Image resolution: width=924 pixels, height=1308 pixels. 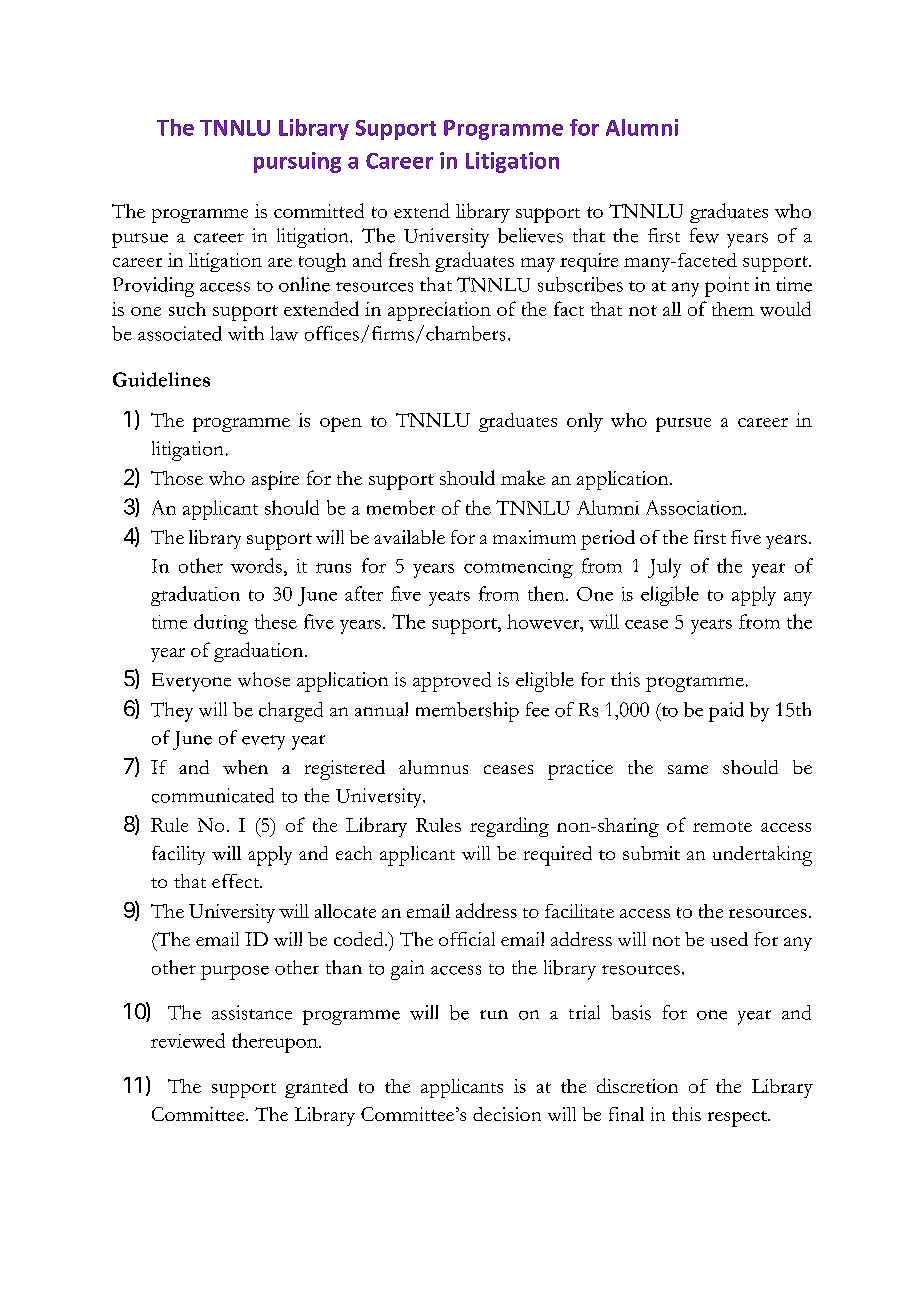 I want to click on during, so click(x=221, y=624).
